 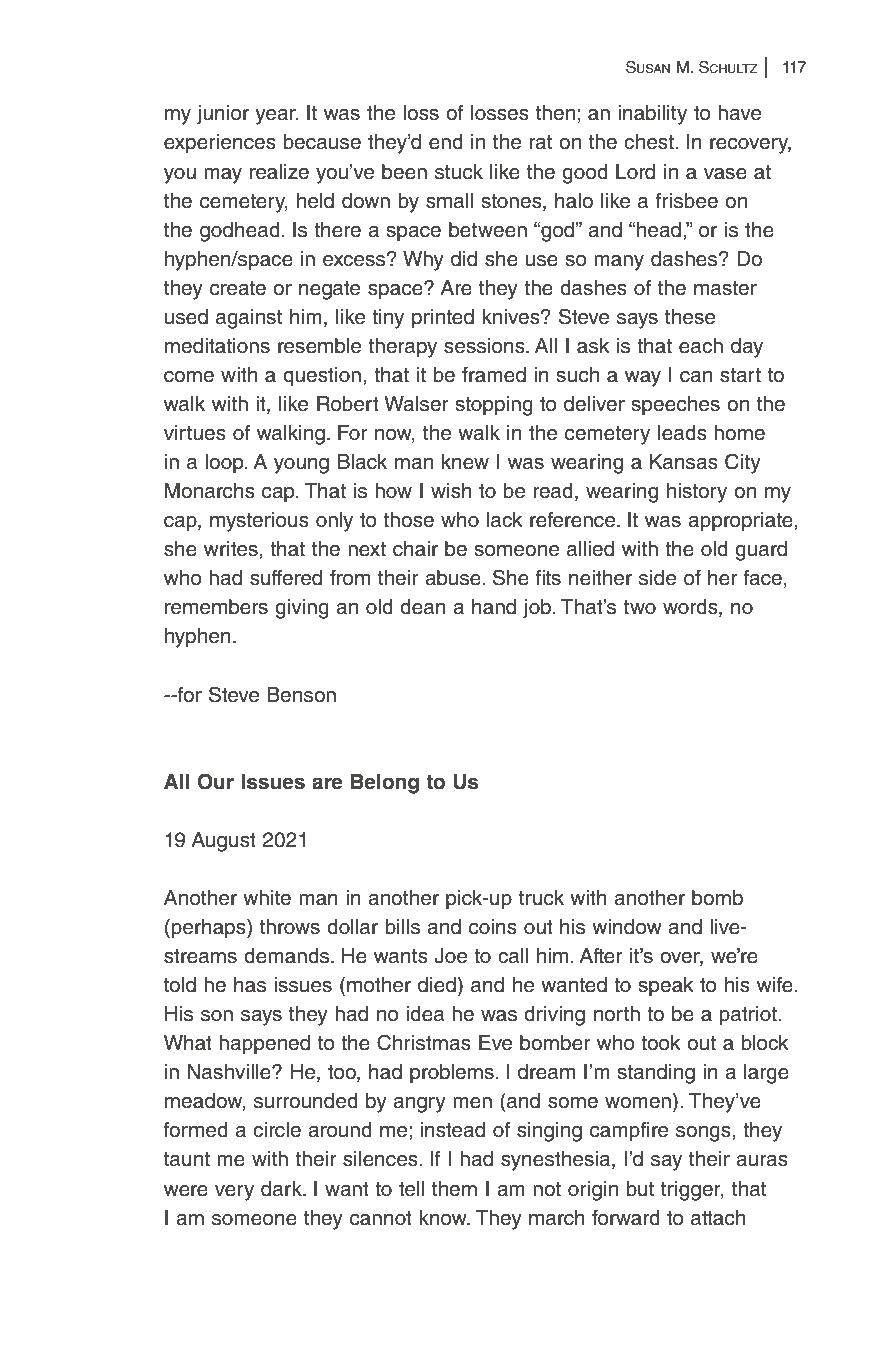 What do you see at coordinates (259, 522) in the screenshot?
I see `mysterious` at bounding box center [259, 522].
